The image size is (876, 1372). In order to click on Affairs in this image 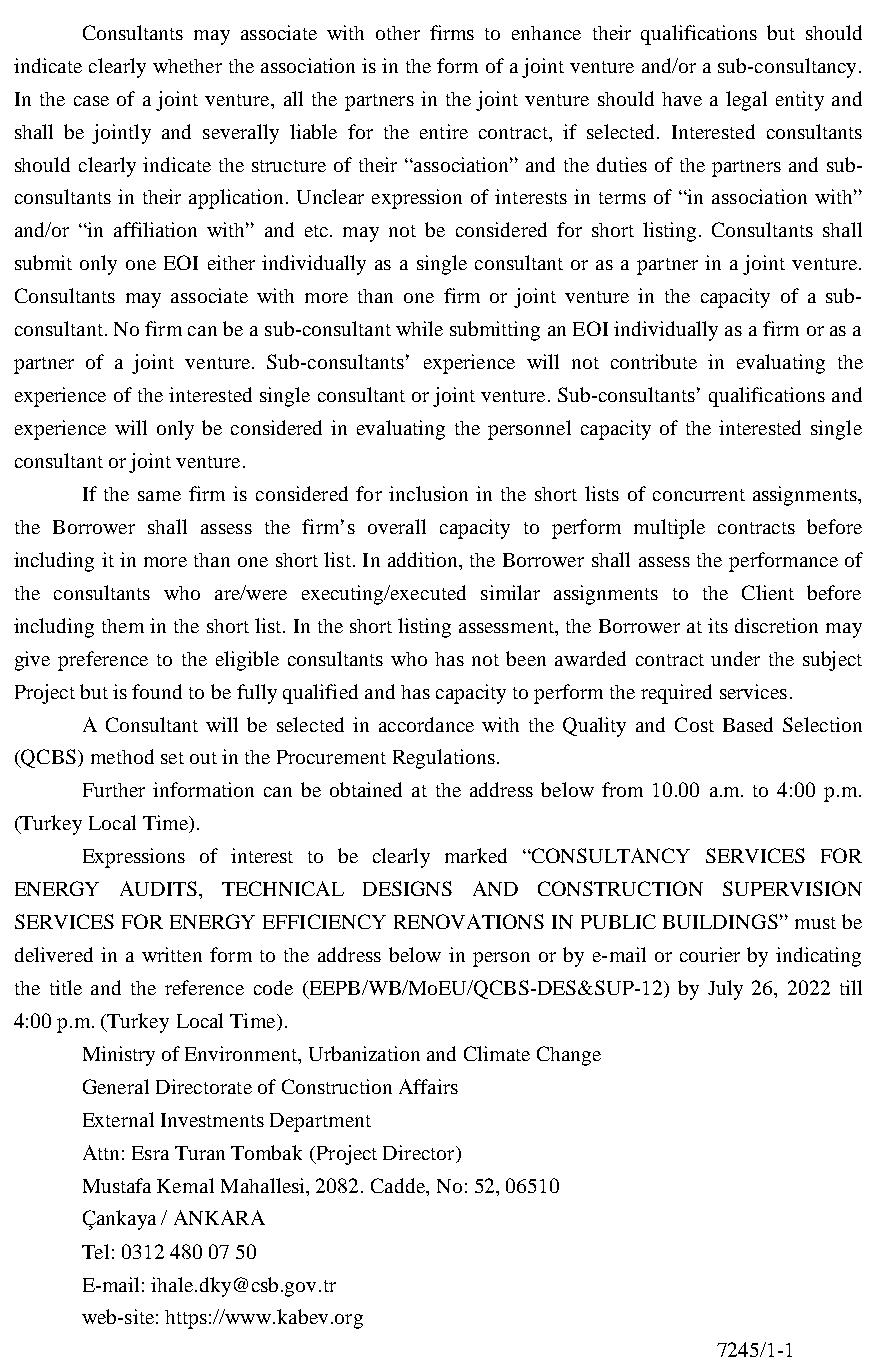, I will do `click(428, 1086)`.
